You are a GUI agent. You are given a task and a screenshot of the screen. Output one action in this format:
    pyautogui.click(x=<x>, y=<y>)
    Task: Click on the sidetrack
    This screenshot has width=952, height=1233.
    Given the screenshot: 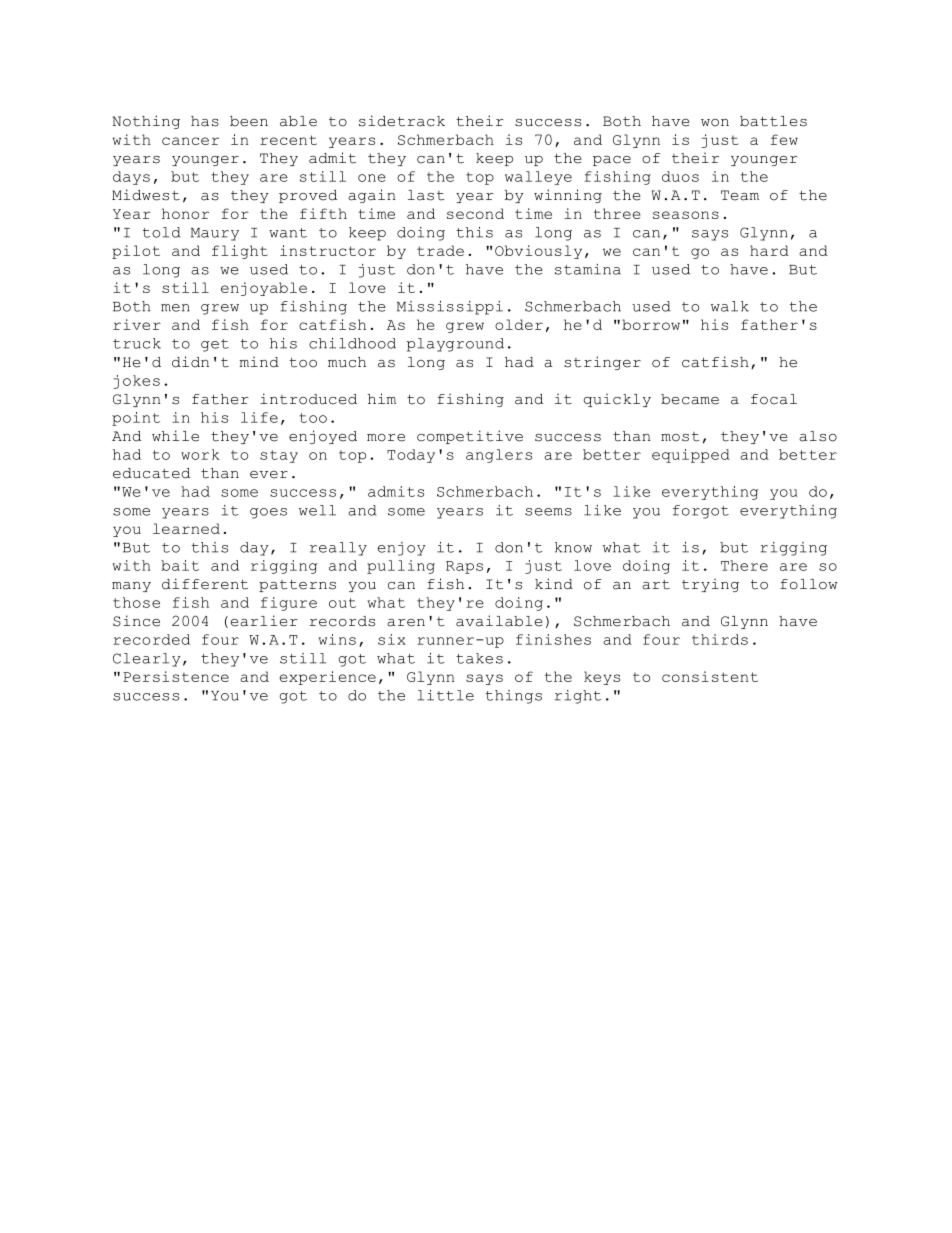 What is the action you would take?
    pyautogui.click(x=402, y=121)
